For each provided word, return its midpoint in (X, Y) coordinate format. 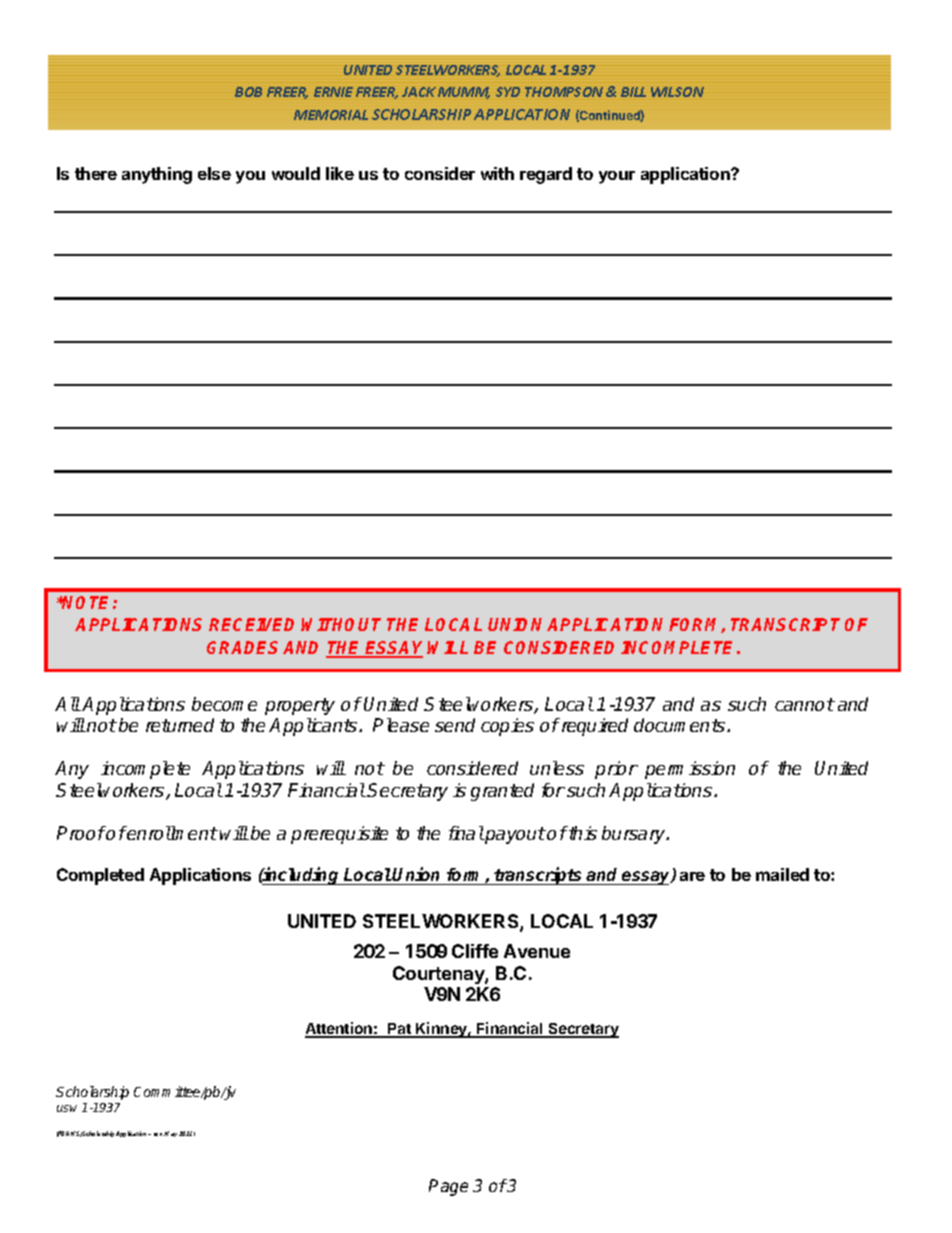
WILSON (677, 92)
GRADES (242, 647)
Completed (100, 876)
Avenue (537, 951)
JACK (419, 92)
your (617, 177)
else (214, 173)
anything (157, 175)
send (455, 725)
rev (159, 1134)
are (692, 876)
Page (448, 1187)
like (340, 173)
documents (681, 725)
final (466, 833)
